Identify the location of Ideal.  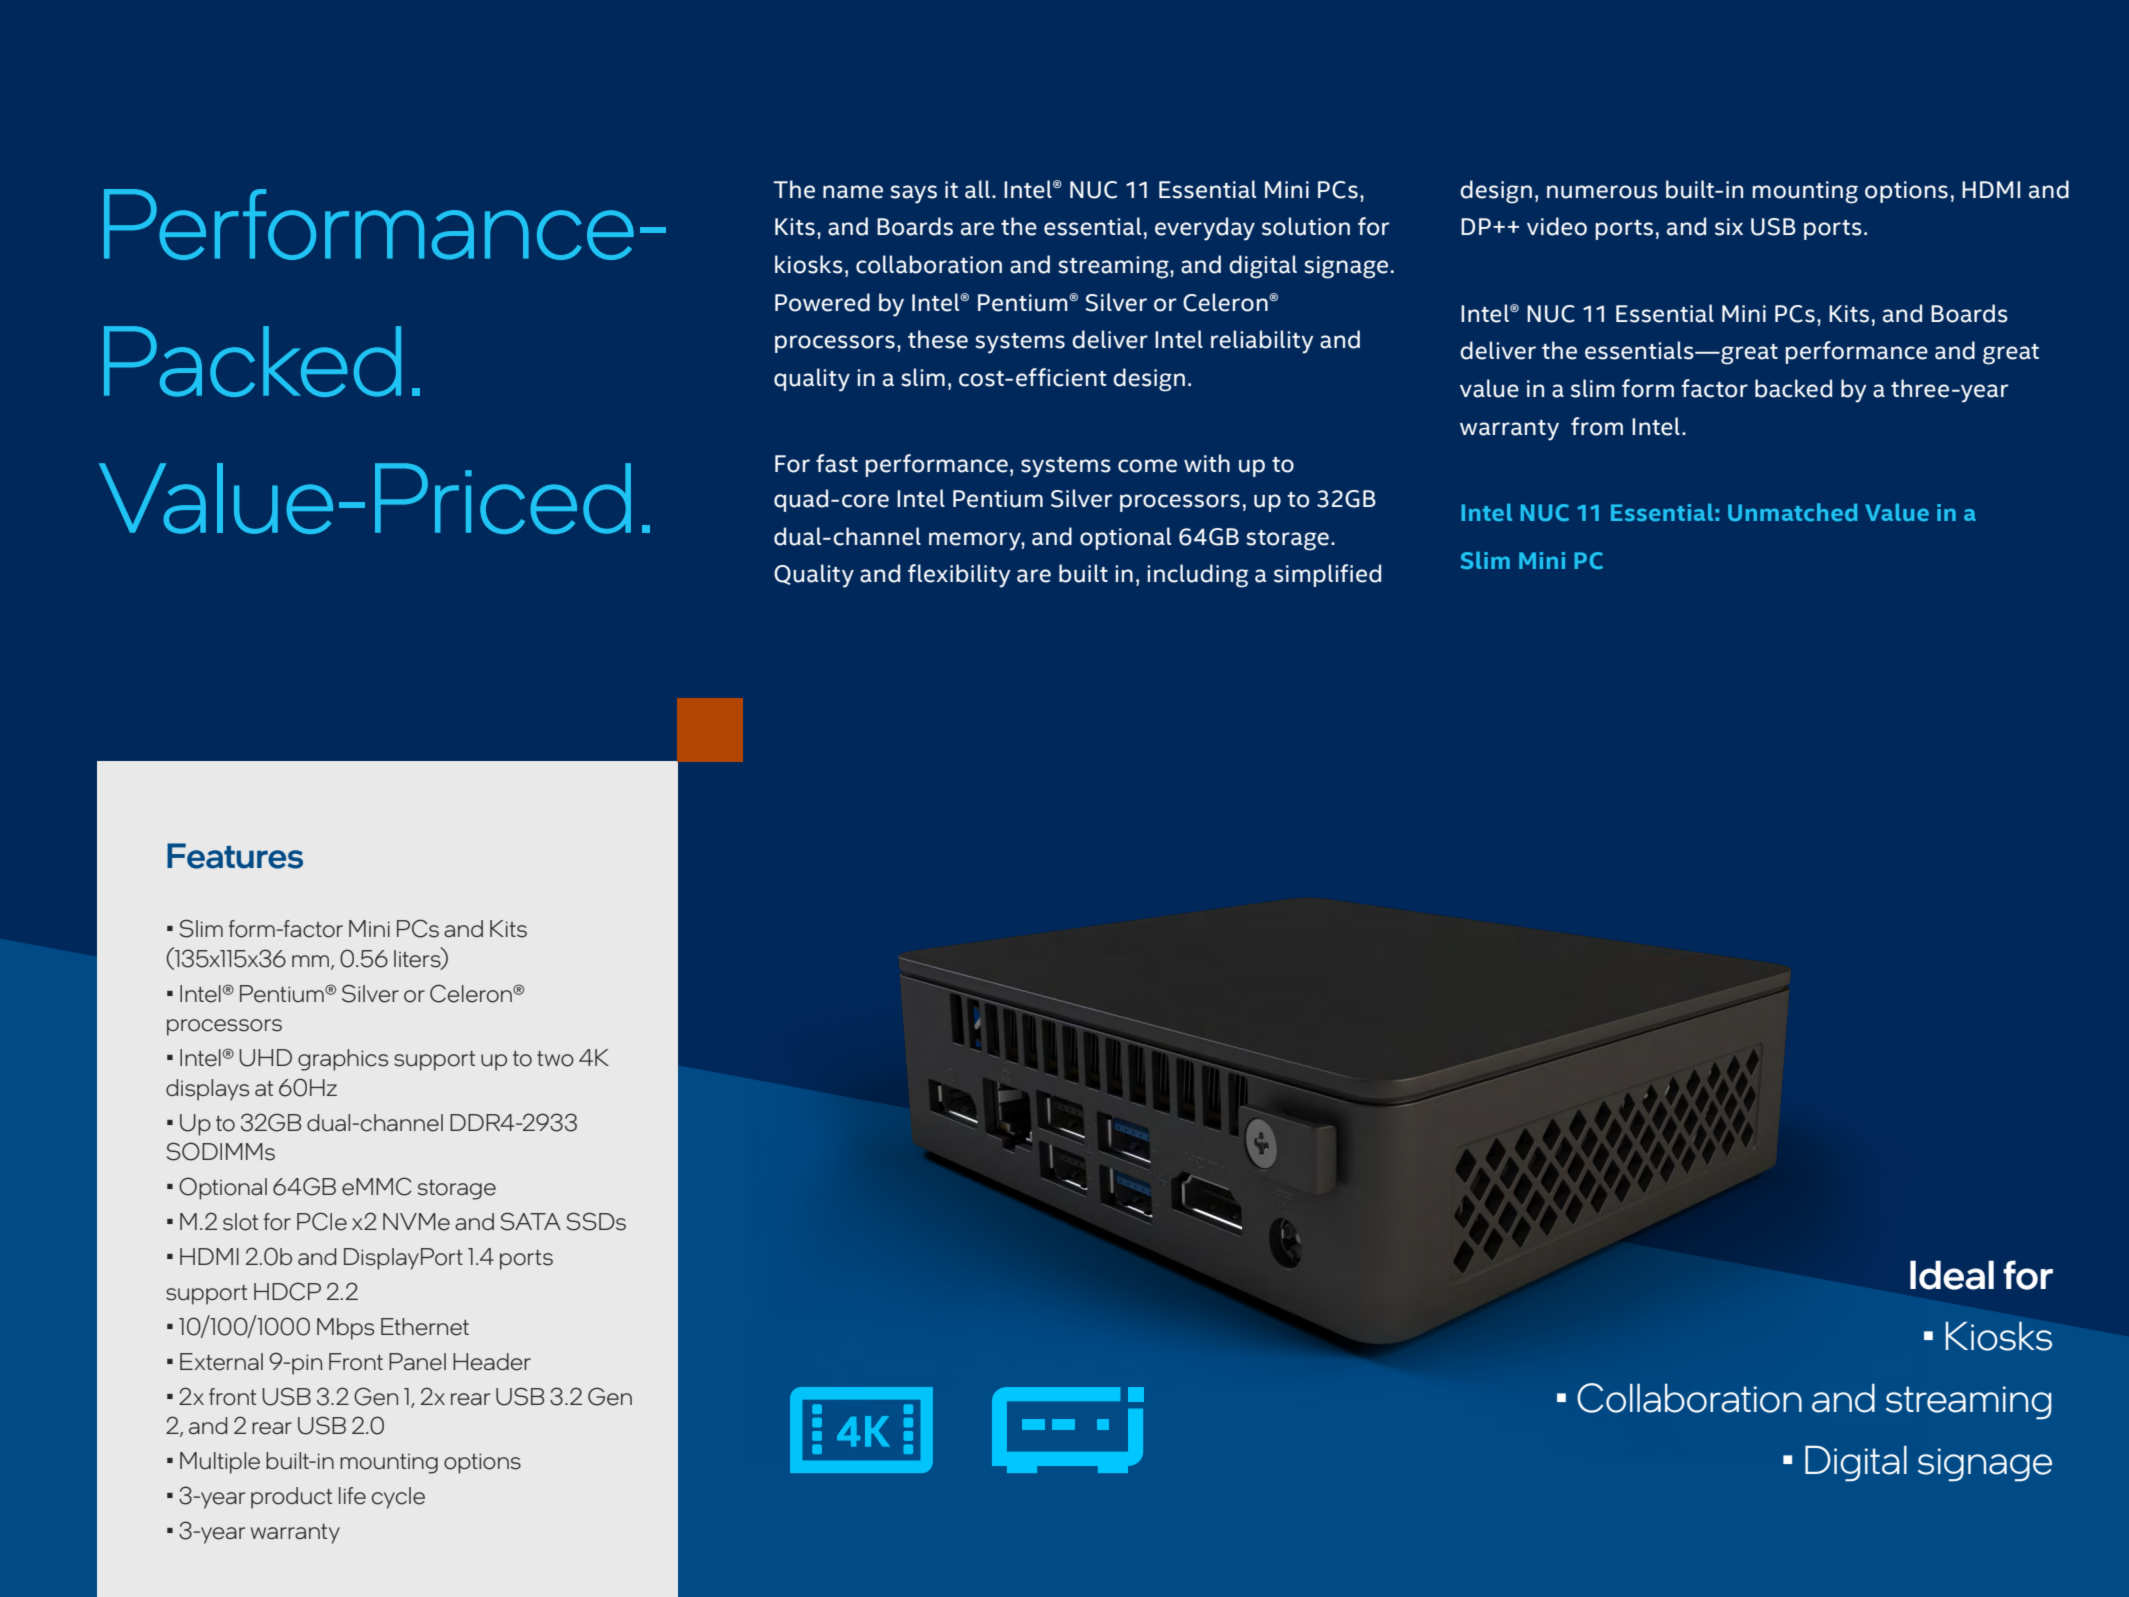
(1952, 1275).
